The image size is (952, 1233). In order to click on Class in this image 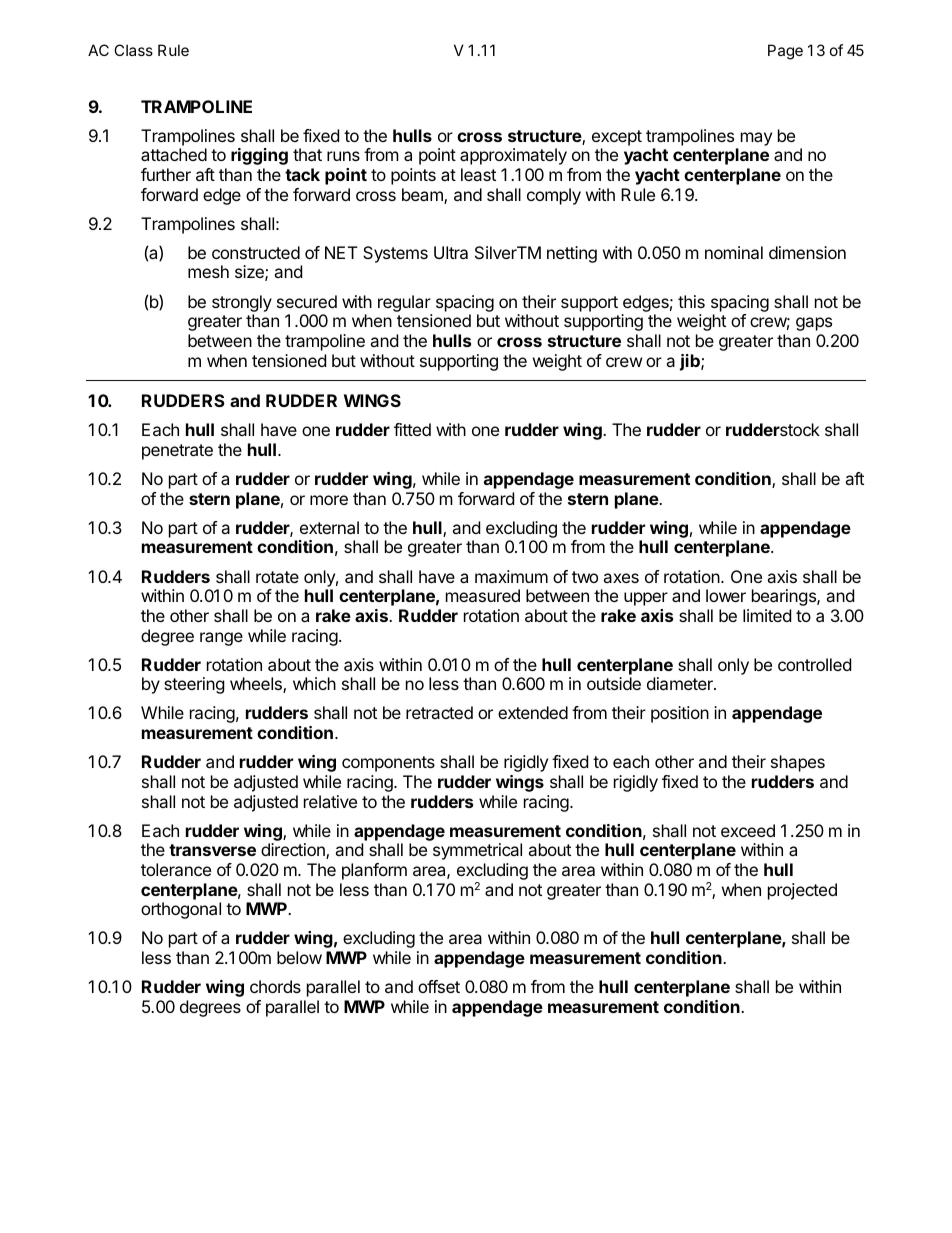, I will do `click(133, 50)`.
